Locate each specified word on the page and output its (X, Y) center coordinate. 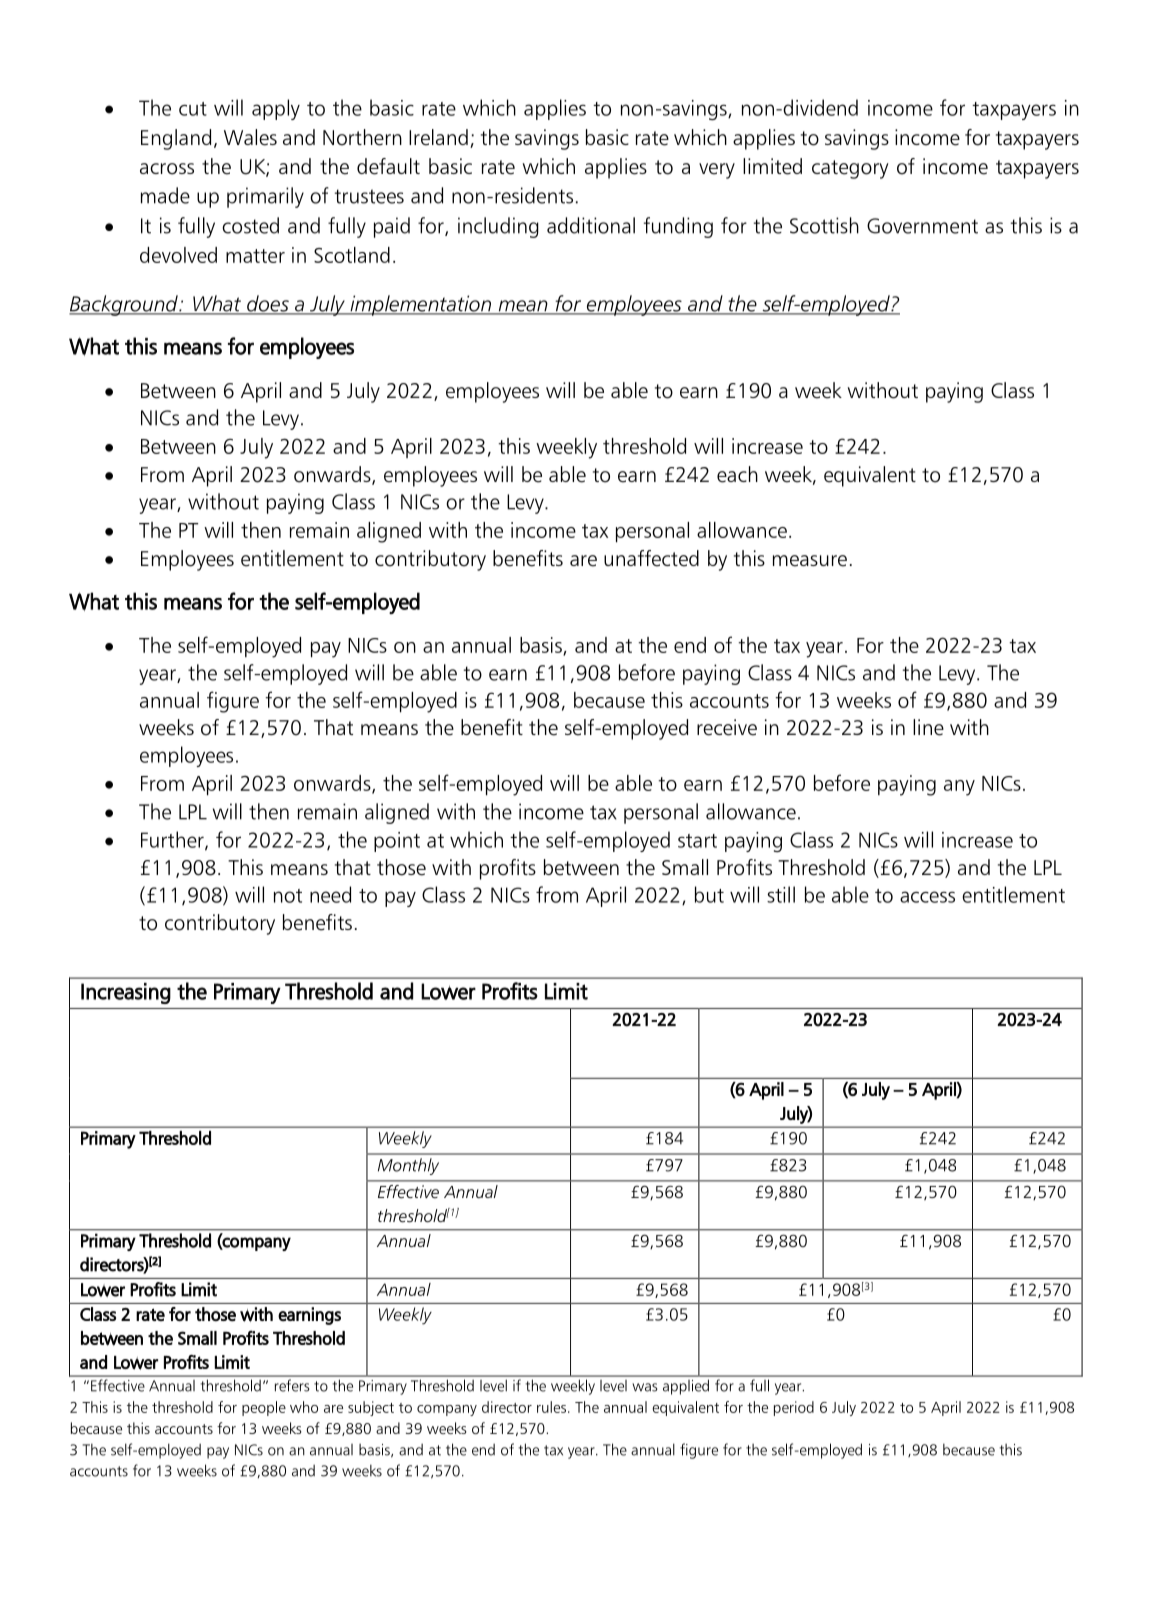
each (737, 474)
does (268, 304)
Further (173, 840)
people (264, 1408)
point (397, 842)
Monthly (408, 1166)
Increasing (126, 993)
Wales (250, 137)
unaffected (651, 558)
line (928, 727)
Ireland (438, 137)
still (781, 894)
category (850, 169)
